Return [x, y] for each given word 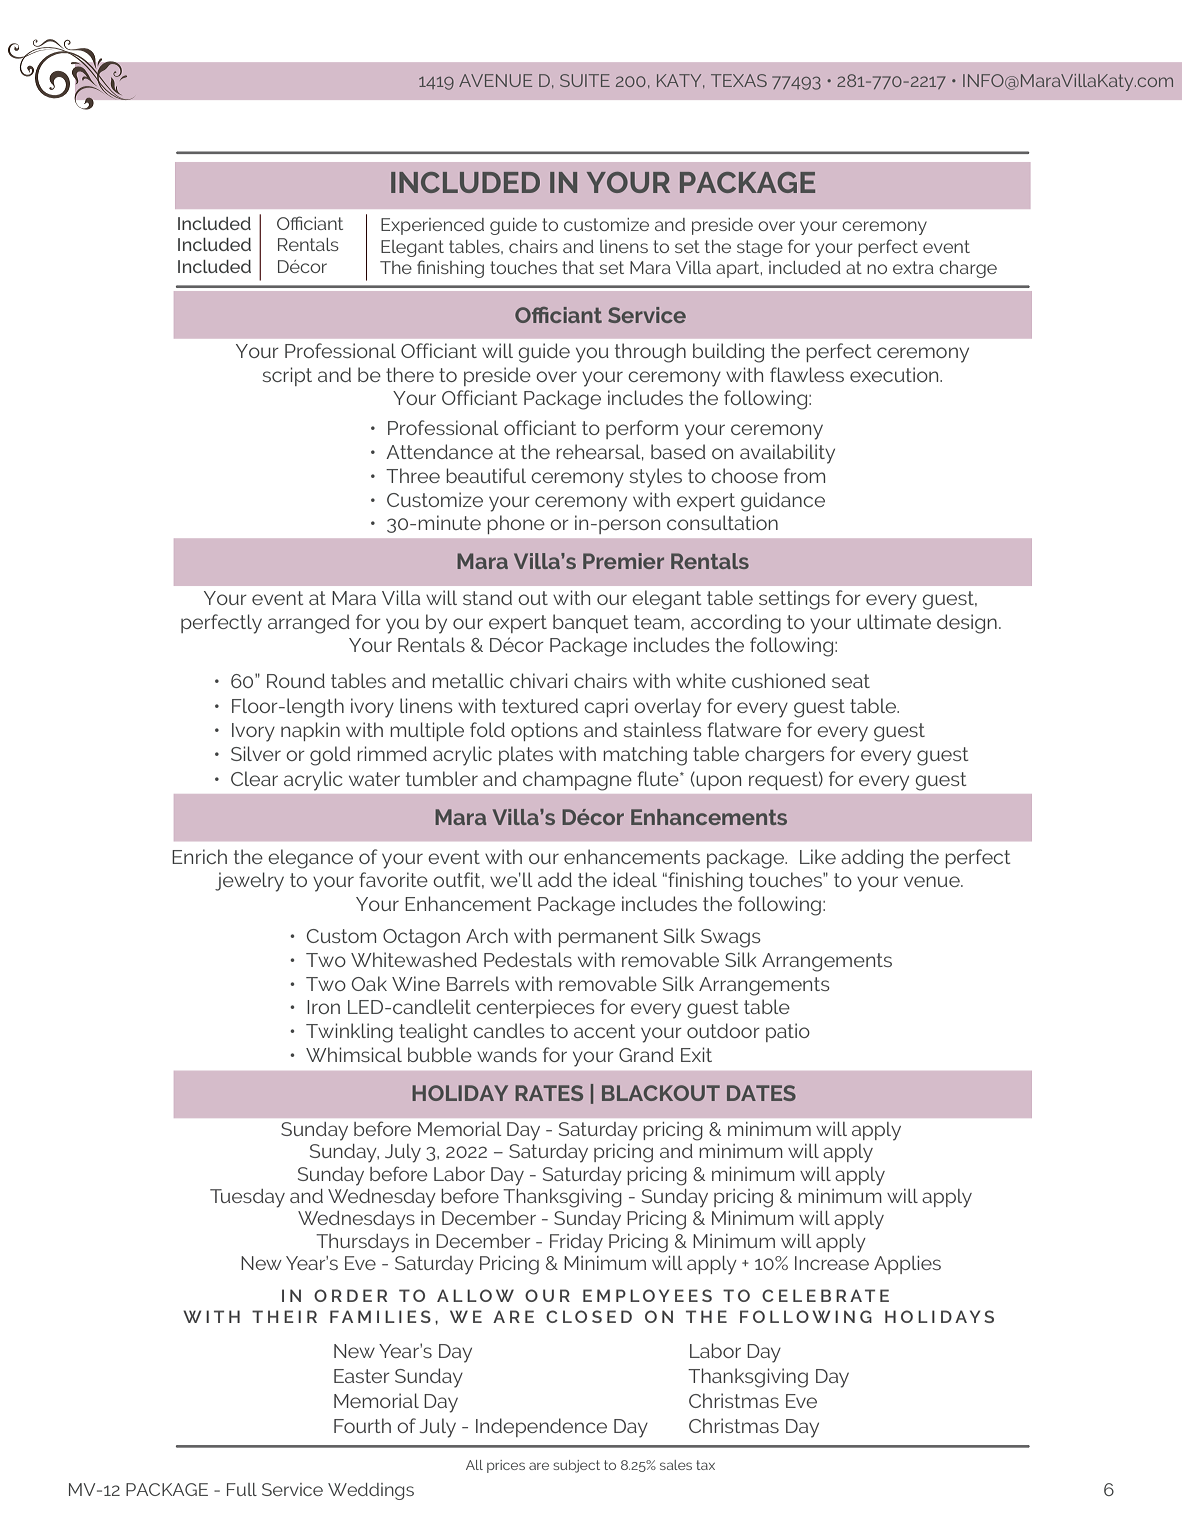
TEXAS [739, 80]
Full [242, 1489]
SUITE [585, 80]
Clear [254, 778]
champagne [577, 781]
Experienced [432, 226]
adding [872, 859]
